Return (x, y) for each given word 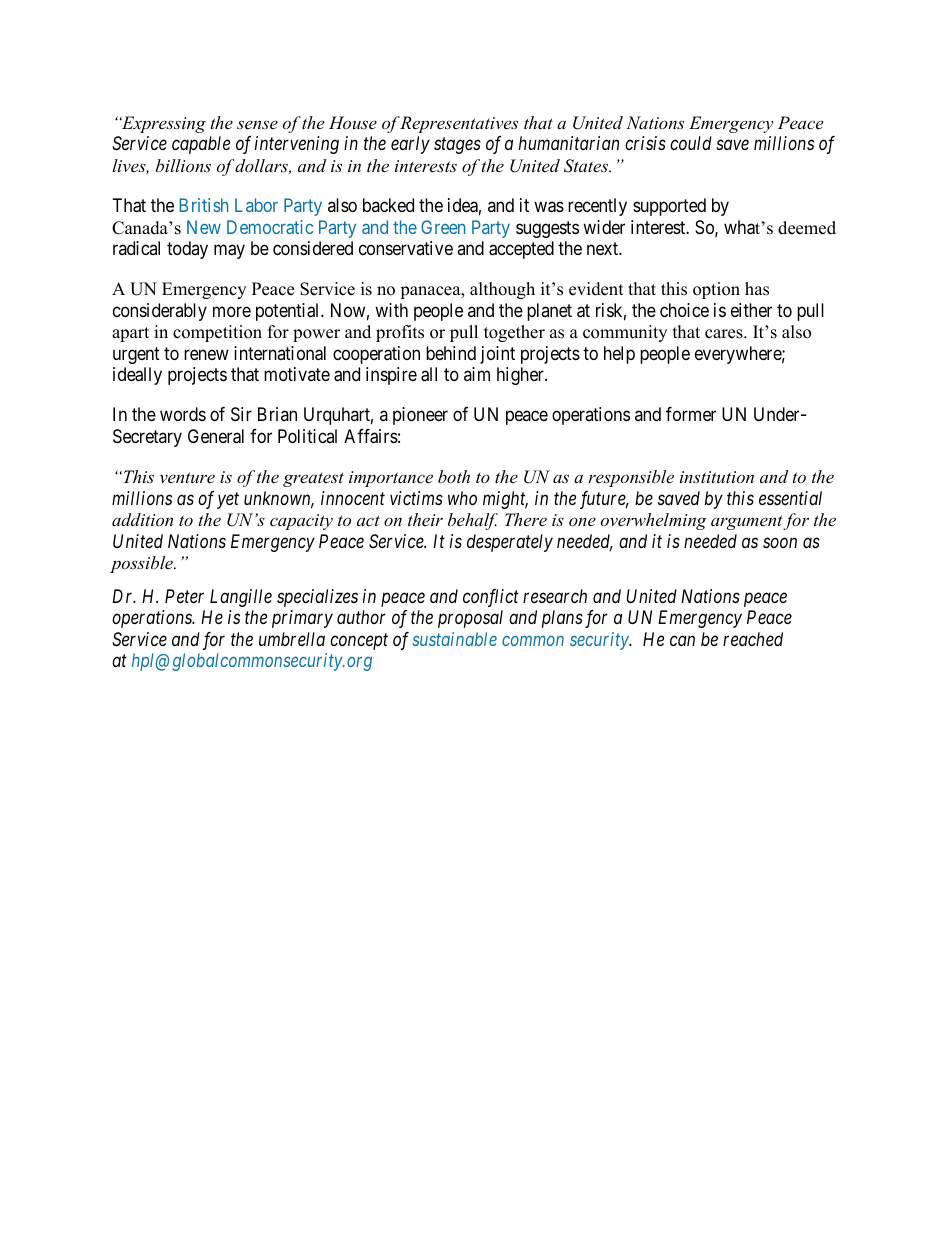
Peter (184, 596)
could (691, 143)
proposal (470, 619)
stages (457, 146)
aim (477, 374)
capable (201, 145)
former (691, 414)
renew (206, 354)
